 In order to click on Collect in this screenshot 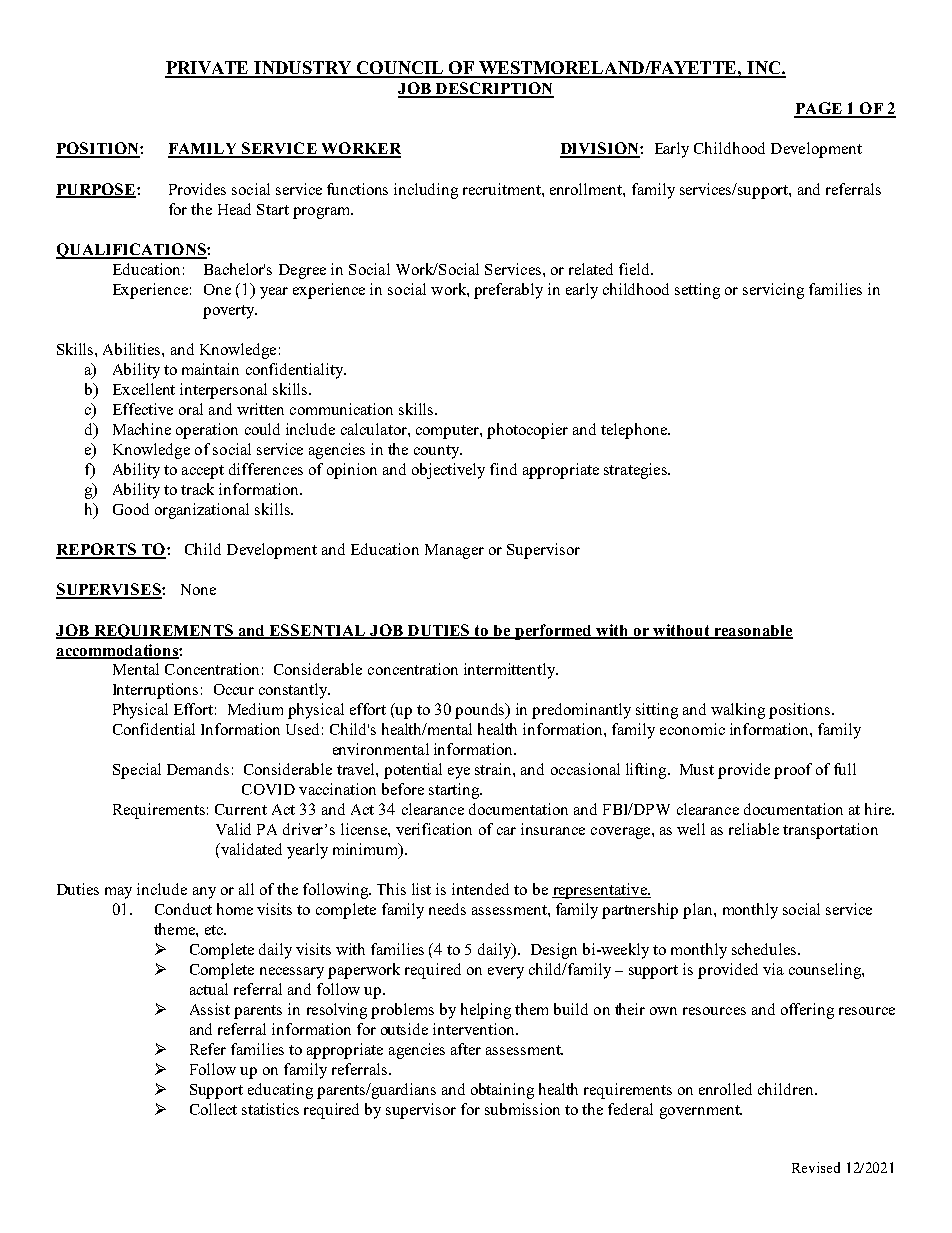, I will do `click(213, 1109)`.
